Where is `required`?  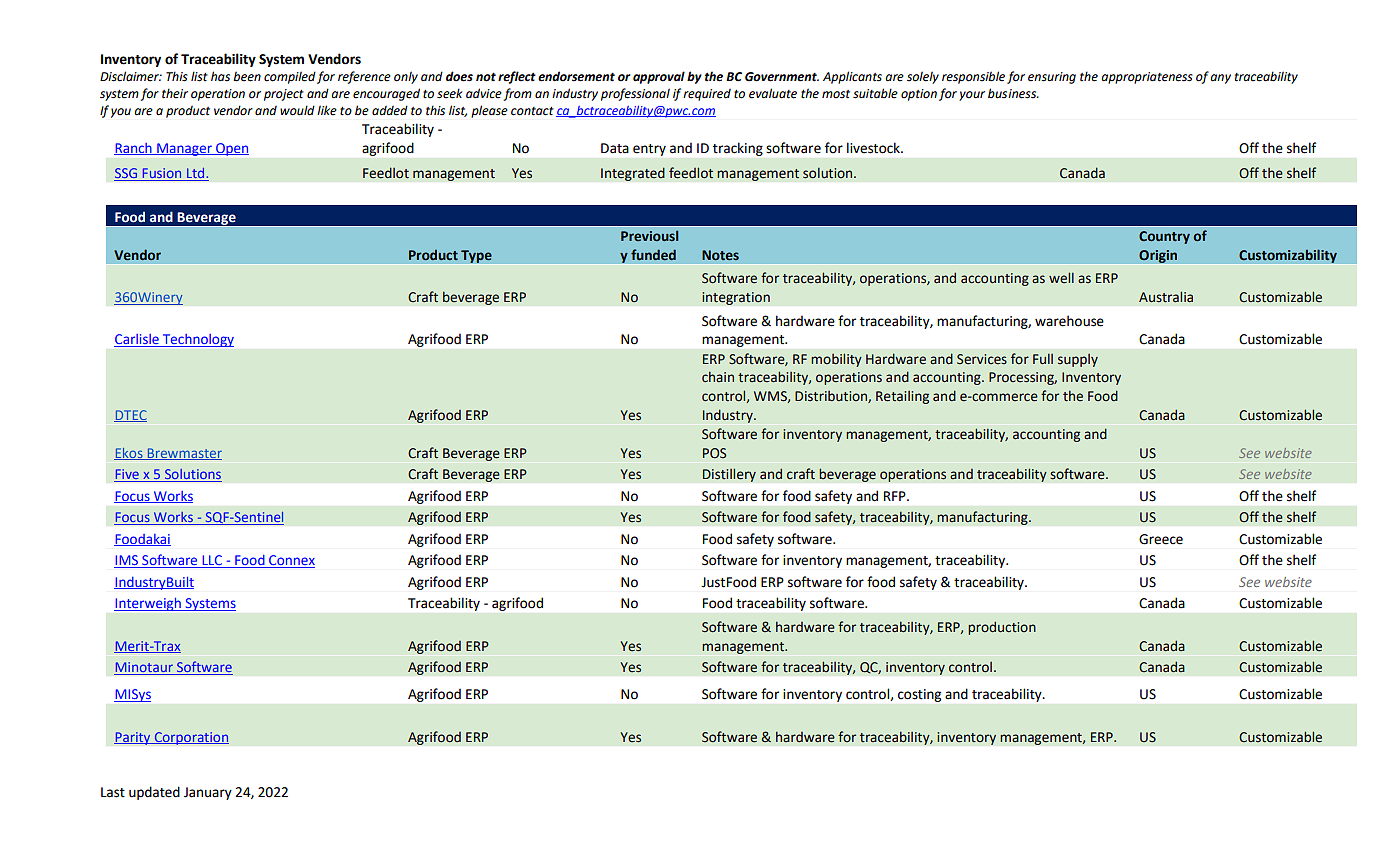 required is located at coordinates (707, 95).
